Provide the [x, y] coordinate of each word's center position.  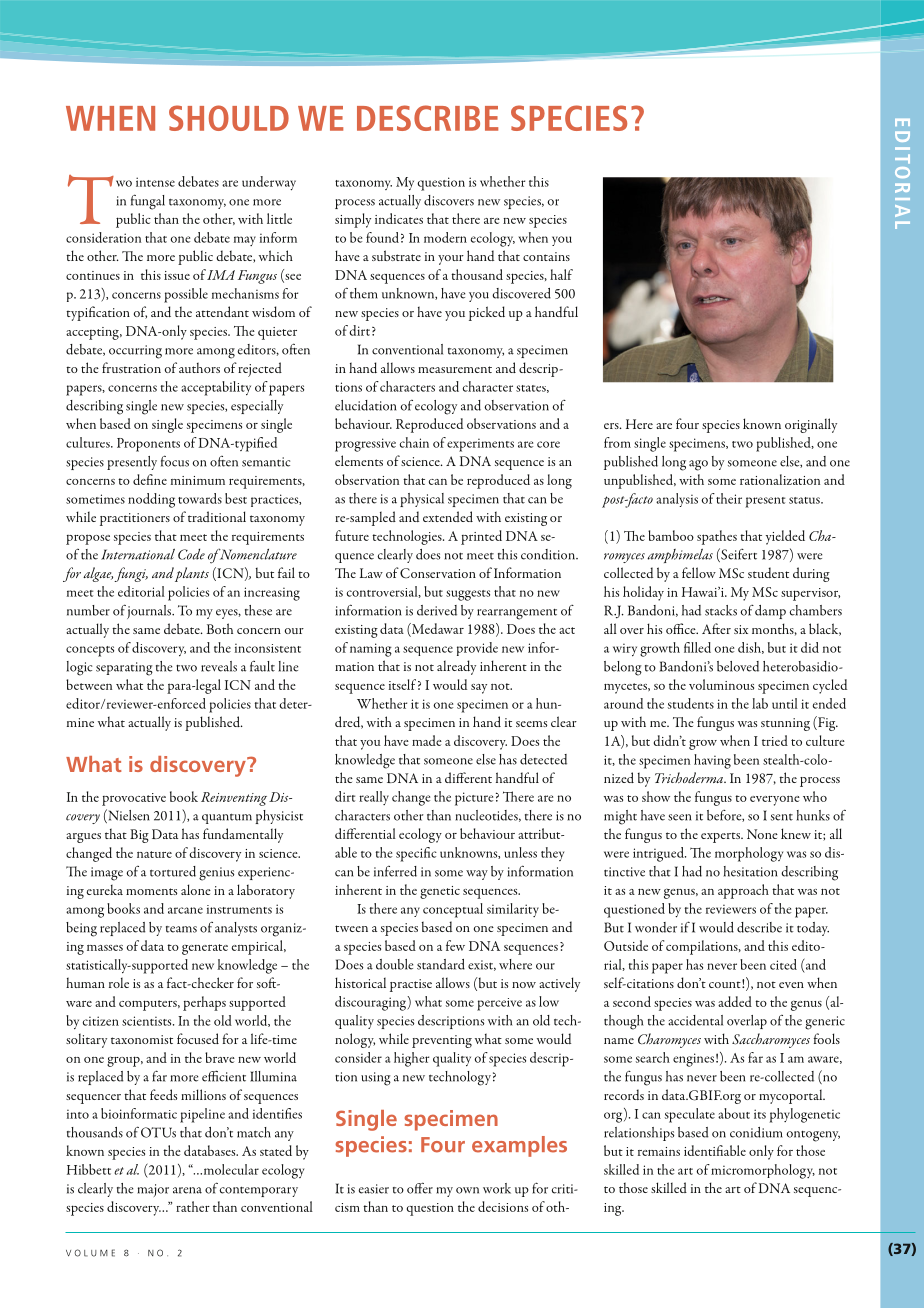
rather [193, 1206]
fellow [699, 572]
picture [474, 799]
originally [811, 425]
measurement [455, 369]
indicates [399, 218]
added [735, 1001]
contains [546, 256]
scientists [148, 1021]
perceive [499, 1004]
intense [155, 182]
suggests [468, 595]
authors [199, 367]
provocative [134, 799]
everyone [775, 801]
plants [192, 574]
